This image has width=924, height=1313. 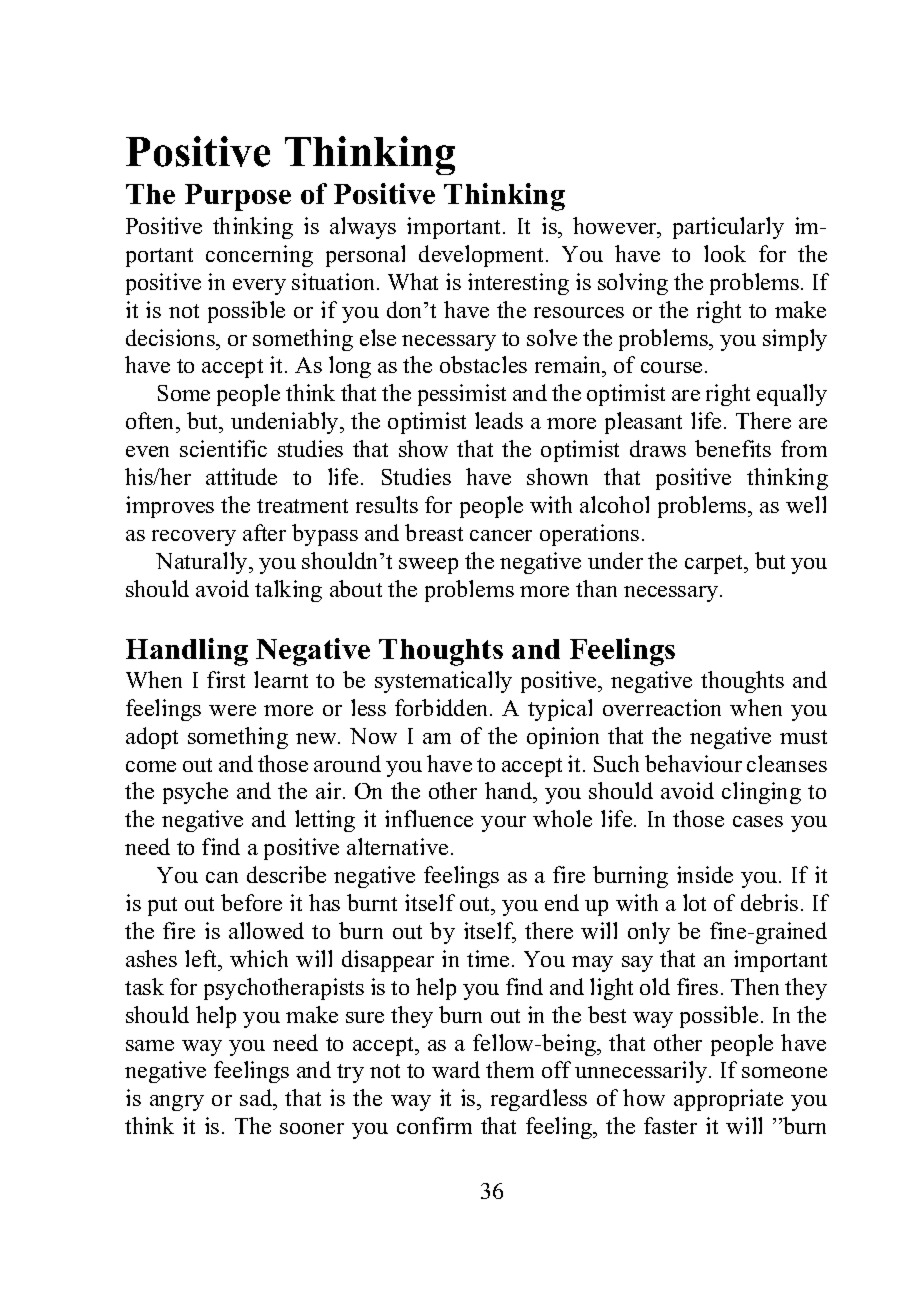 What do you see at coordinates (238, 197) in the image?
I see `Purpose` at bounding box center [238, 197].
